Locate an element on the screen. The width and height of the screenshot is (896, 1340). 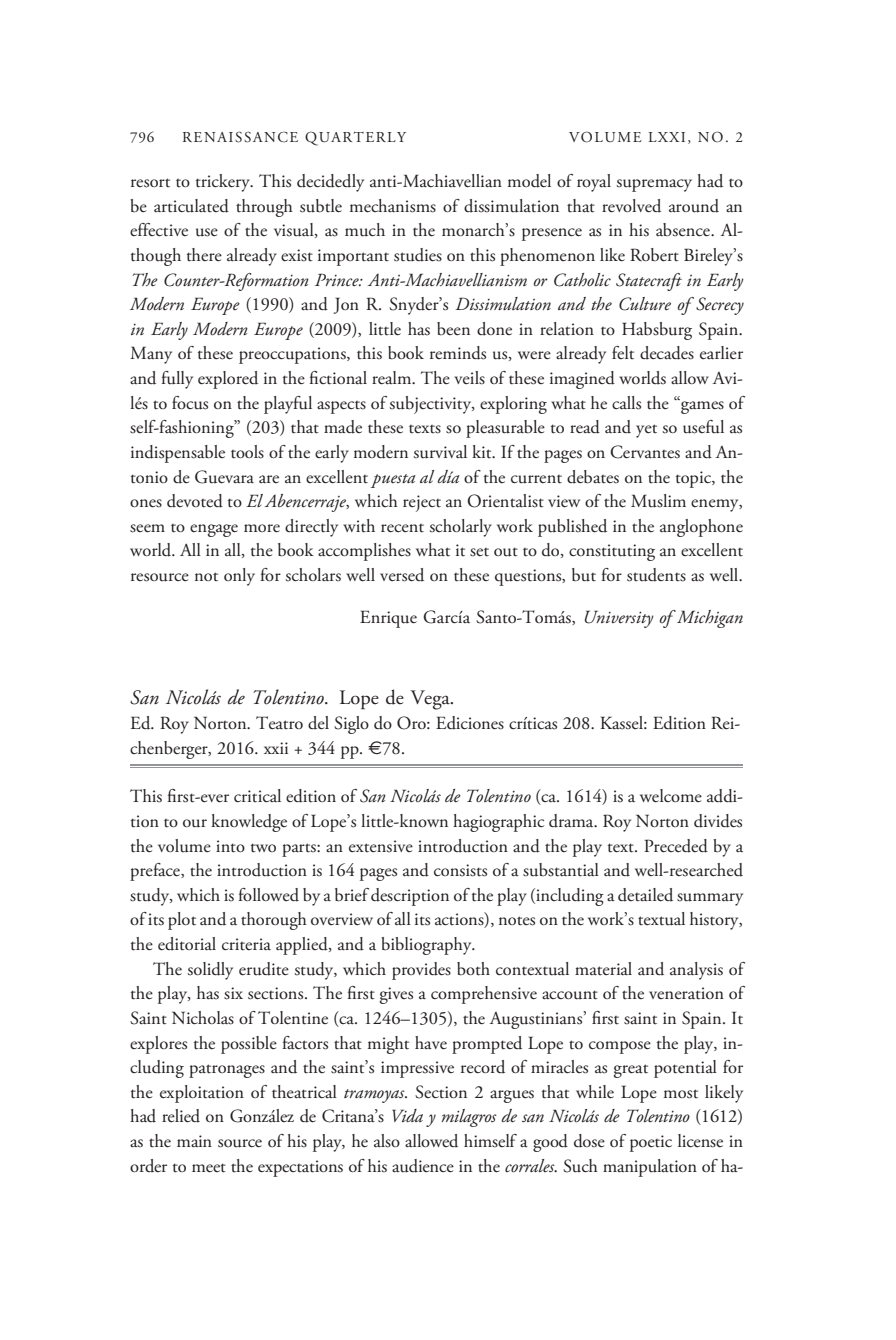
editorial is located at coordinates (187, 944).
